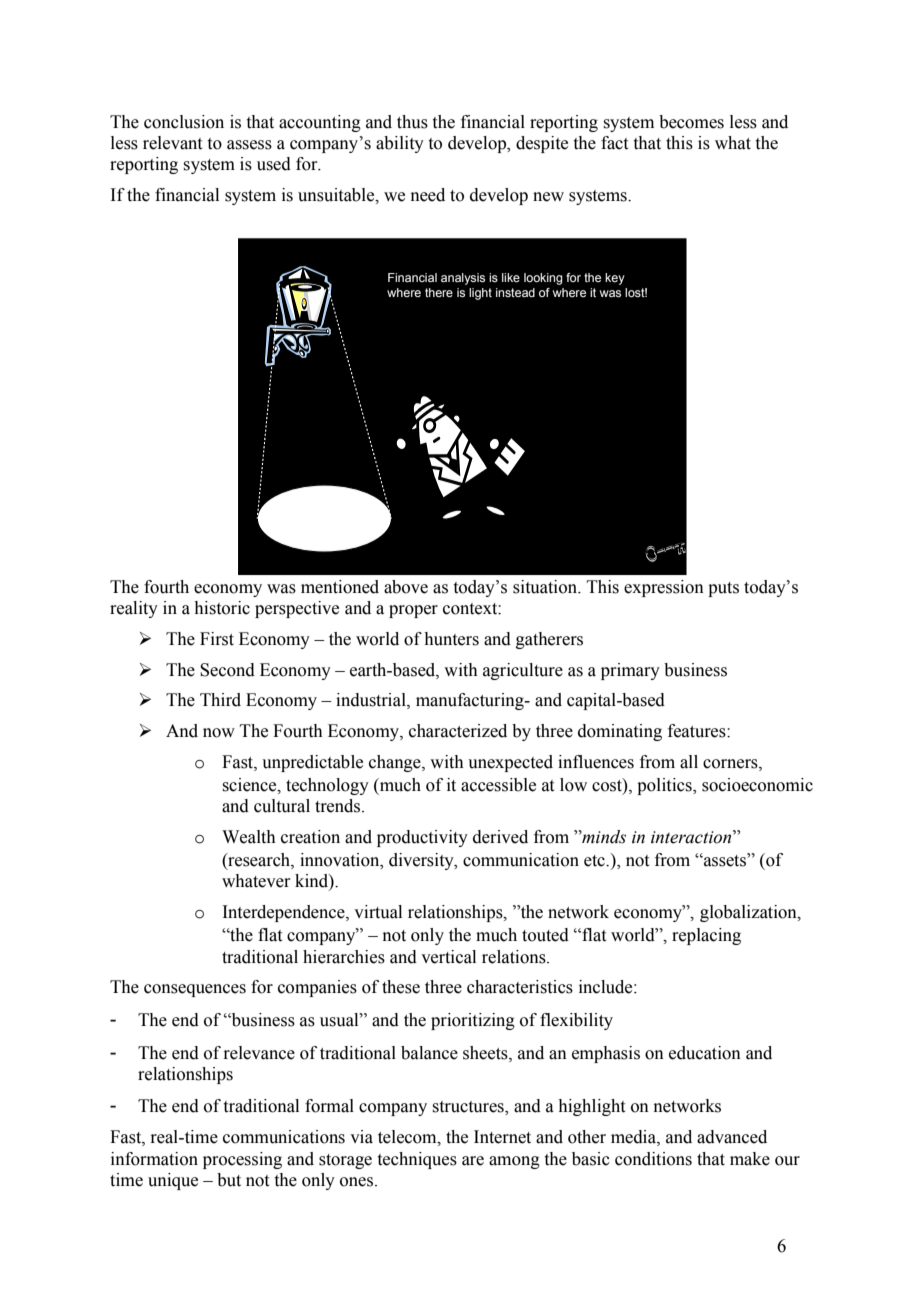 The image size is (924, 1308). I want to click on above, so click(406, 587).
